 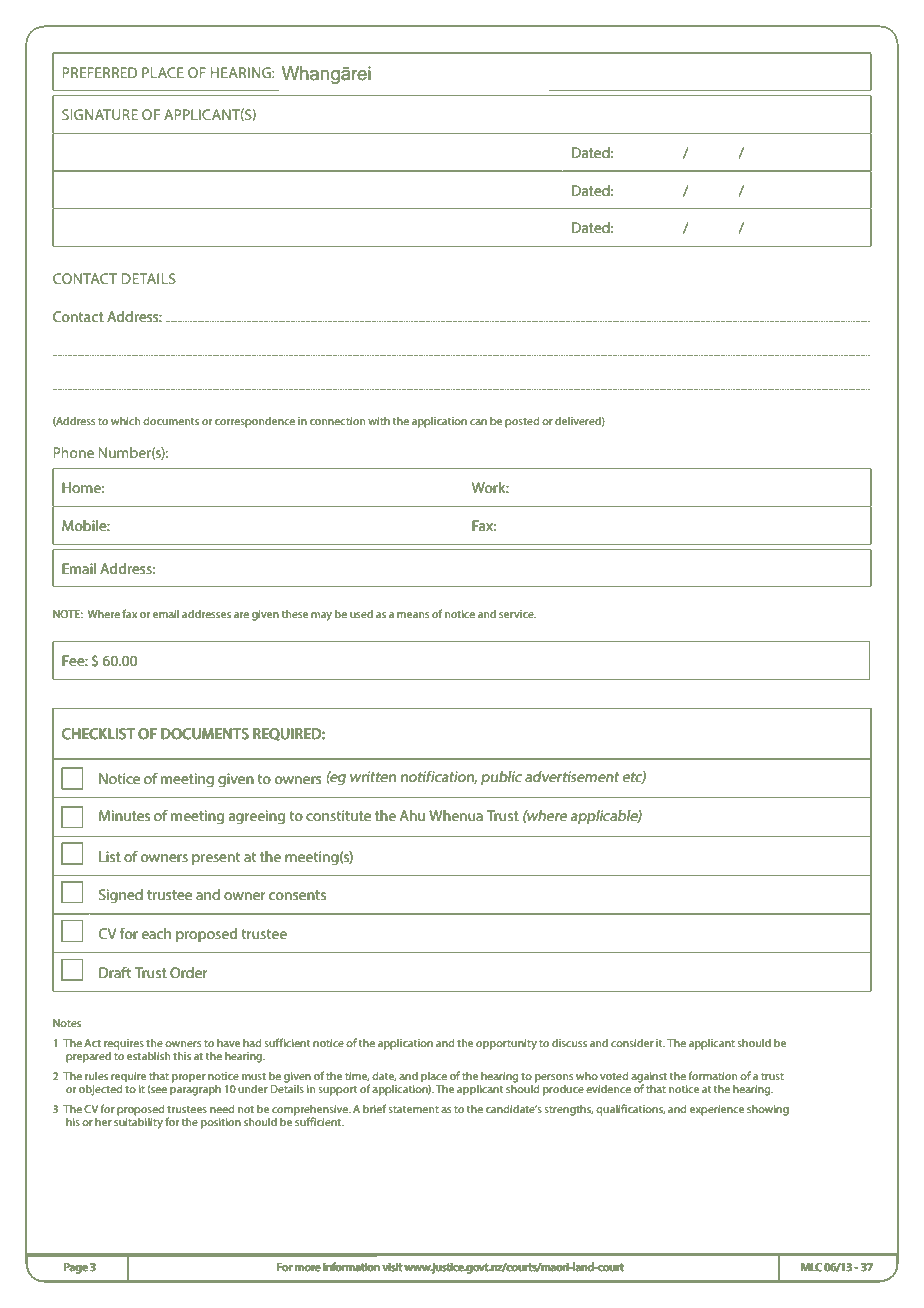 I want to click on present, so click(x=216, y=858).
